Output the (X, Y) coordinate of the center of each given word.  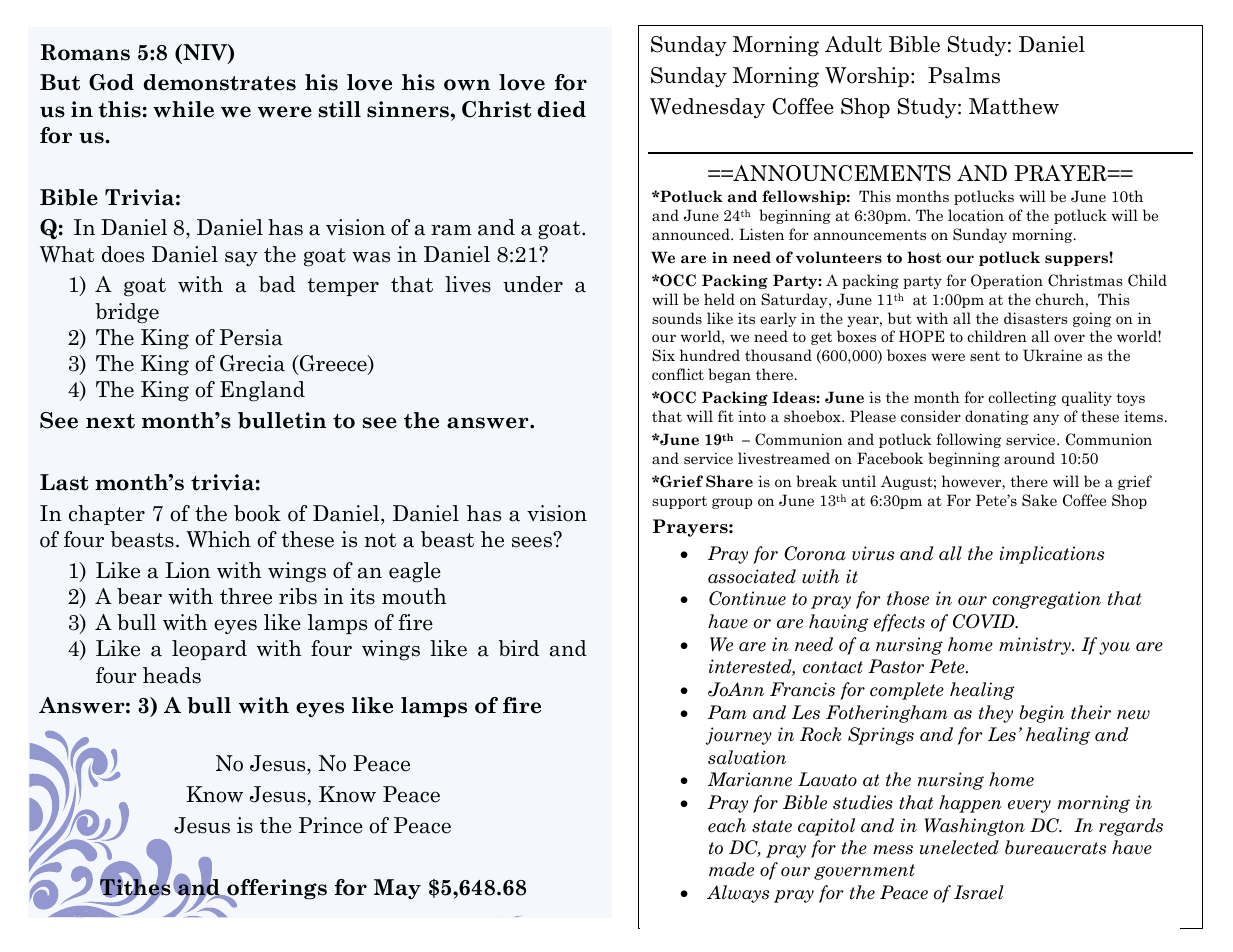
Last (64, 482)
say (241, 258)
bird (518, 648)
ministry (1036, 646)
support (679, 502)
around (1029, 458)
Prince (331, 825)
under (533, 284)
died (562, 109)
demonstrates (220, 82)
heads (172, 675)
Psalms (964, 75)
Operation (1007, 281)
